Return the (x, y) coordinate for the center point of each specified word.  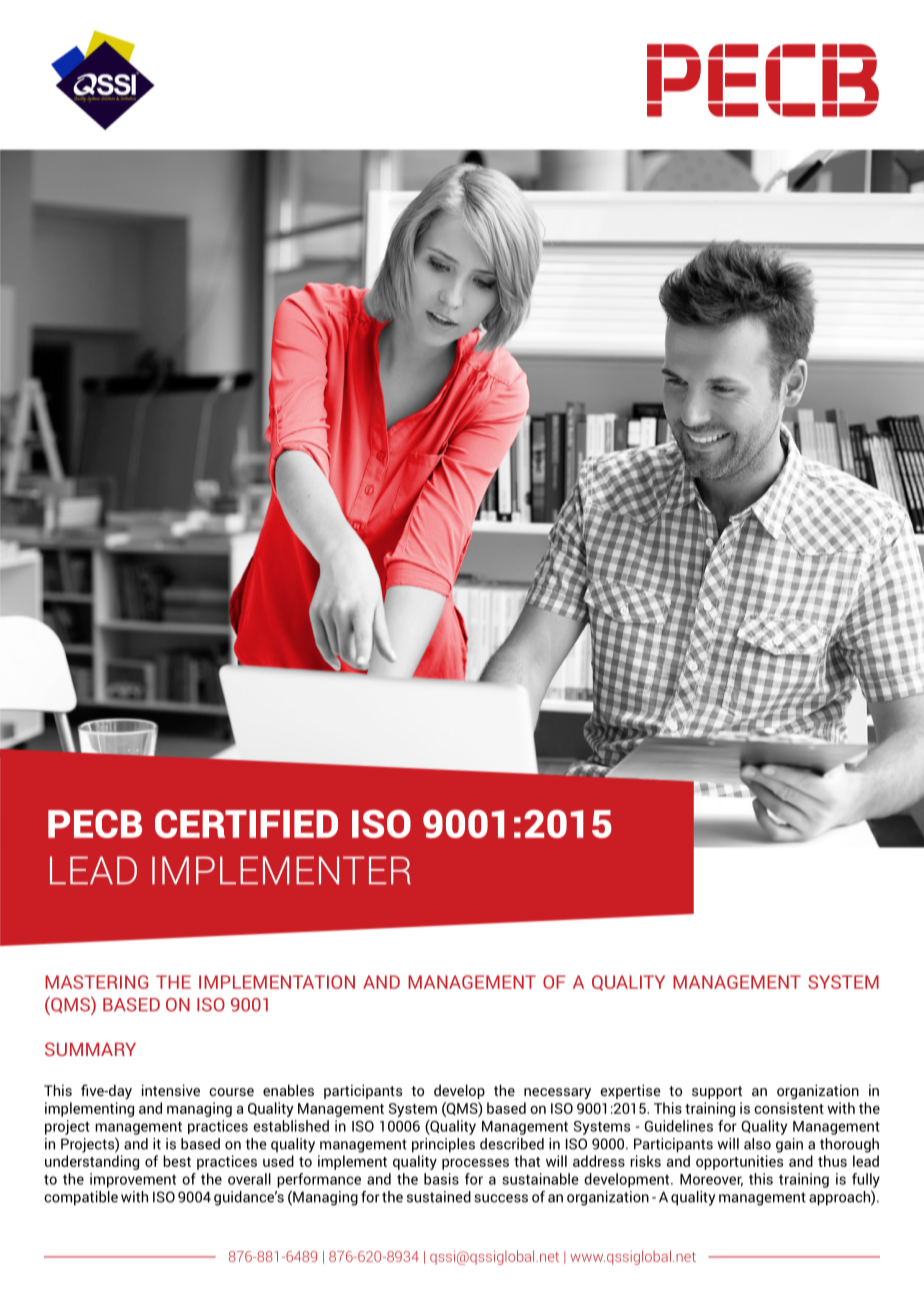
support (717, 1092)
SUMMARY (90, 1049)
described (512, 1144)
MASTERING (96, 982)
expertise (630, 1091)
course (231, 1092)
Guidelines (679, 1126)
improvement (133, 1180)
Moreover (711, 1180)
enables (288, 1090)
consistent (789, 1108)
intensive (171, 1090)
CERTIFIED (246, 824)
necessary (557, 1093)
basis (441, 1179)
